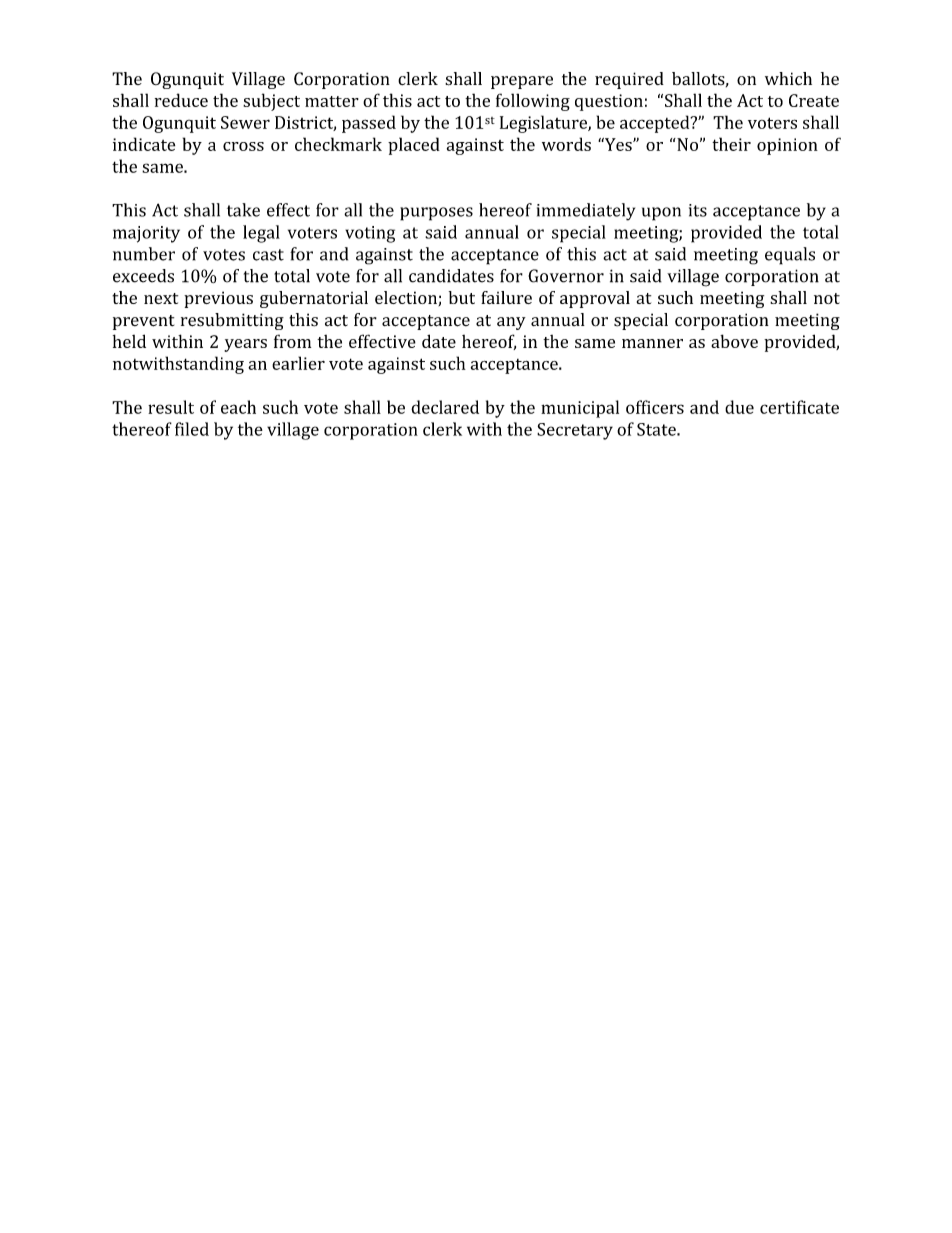 Image resolution: width=952 pixels, height=1233 pixels. What do you see at coordinates (788, 78) in the screenshot?
I see `which` at bounding box center [788, 78].
